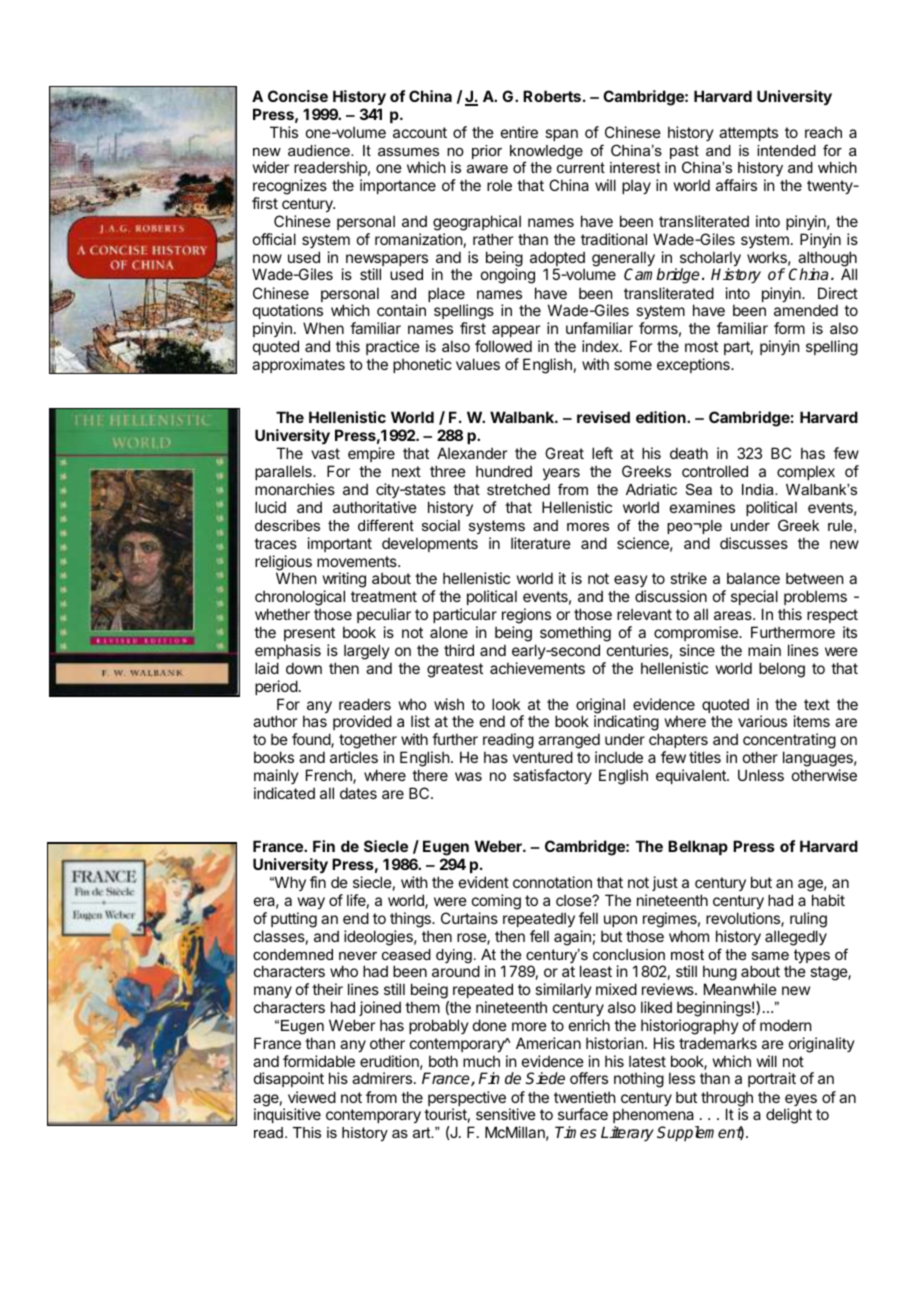  Describe the element at coordinates (585, 1097) in the page. I see `twentieth` at that location.
